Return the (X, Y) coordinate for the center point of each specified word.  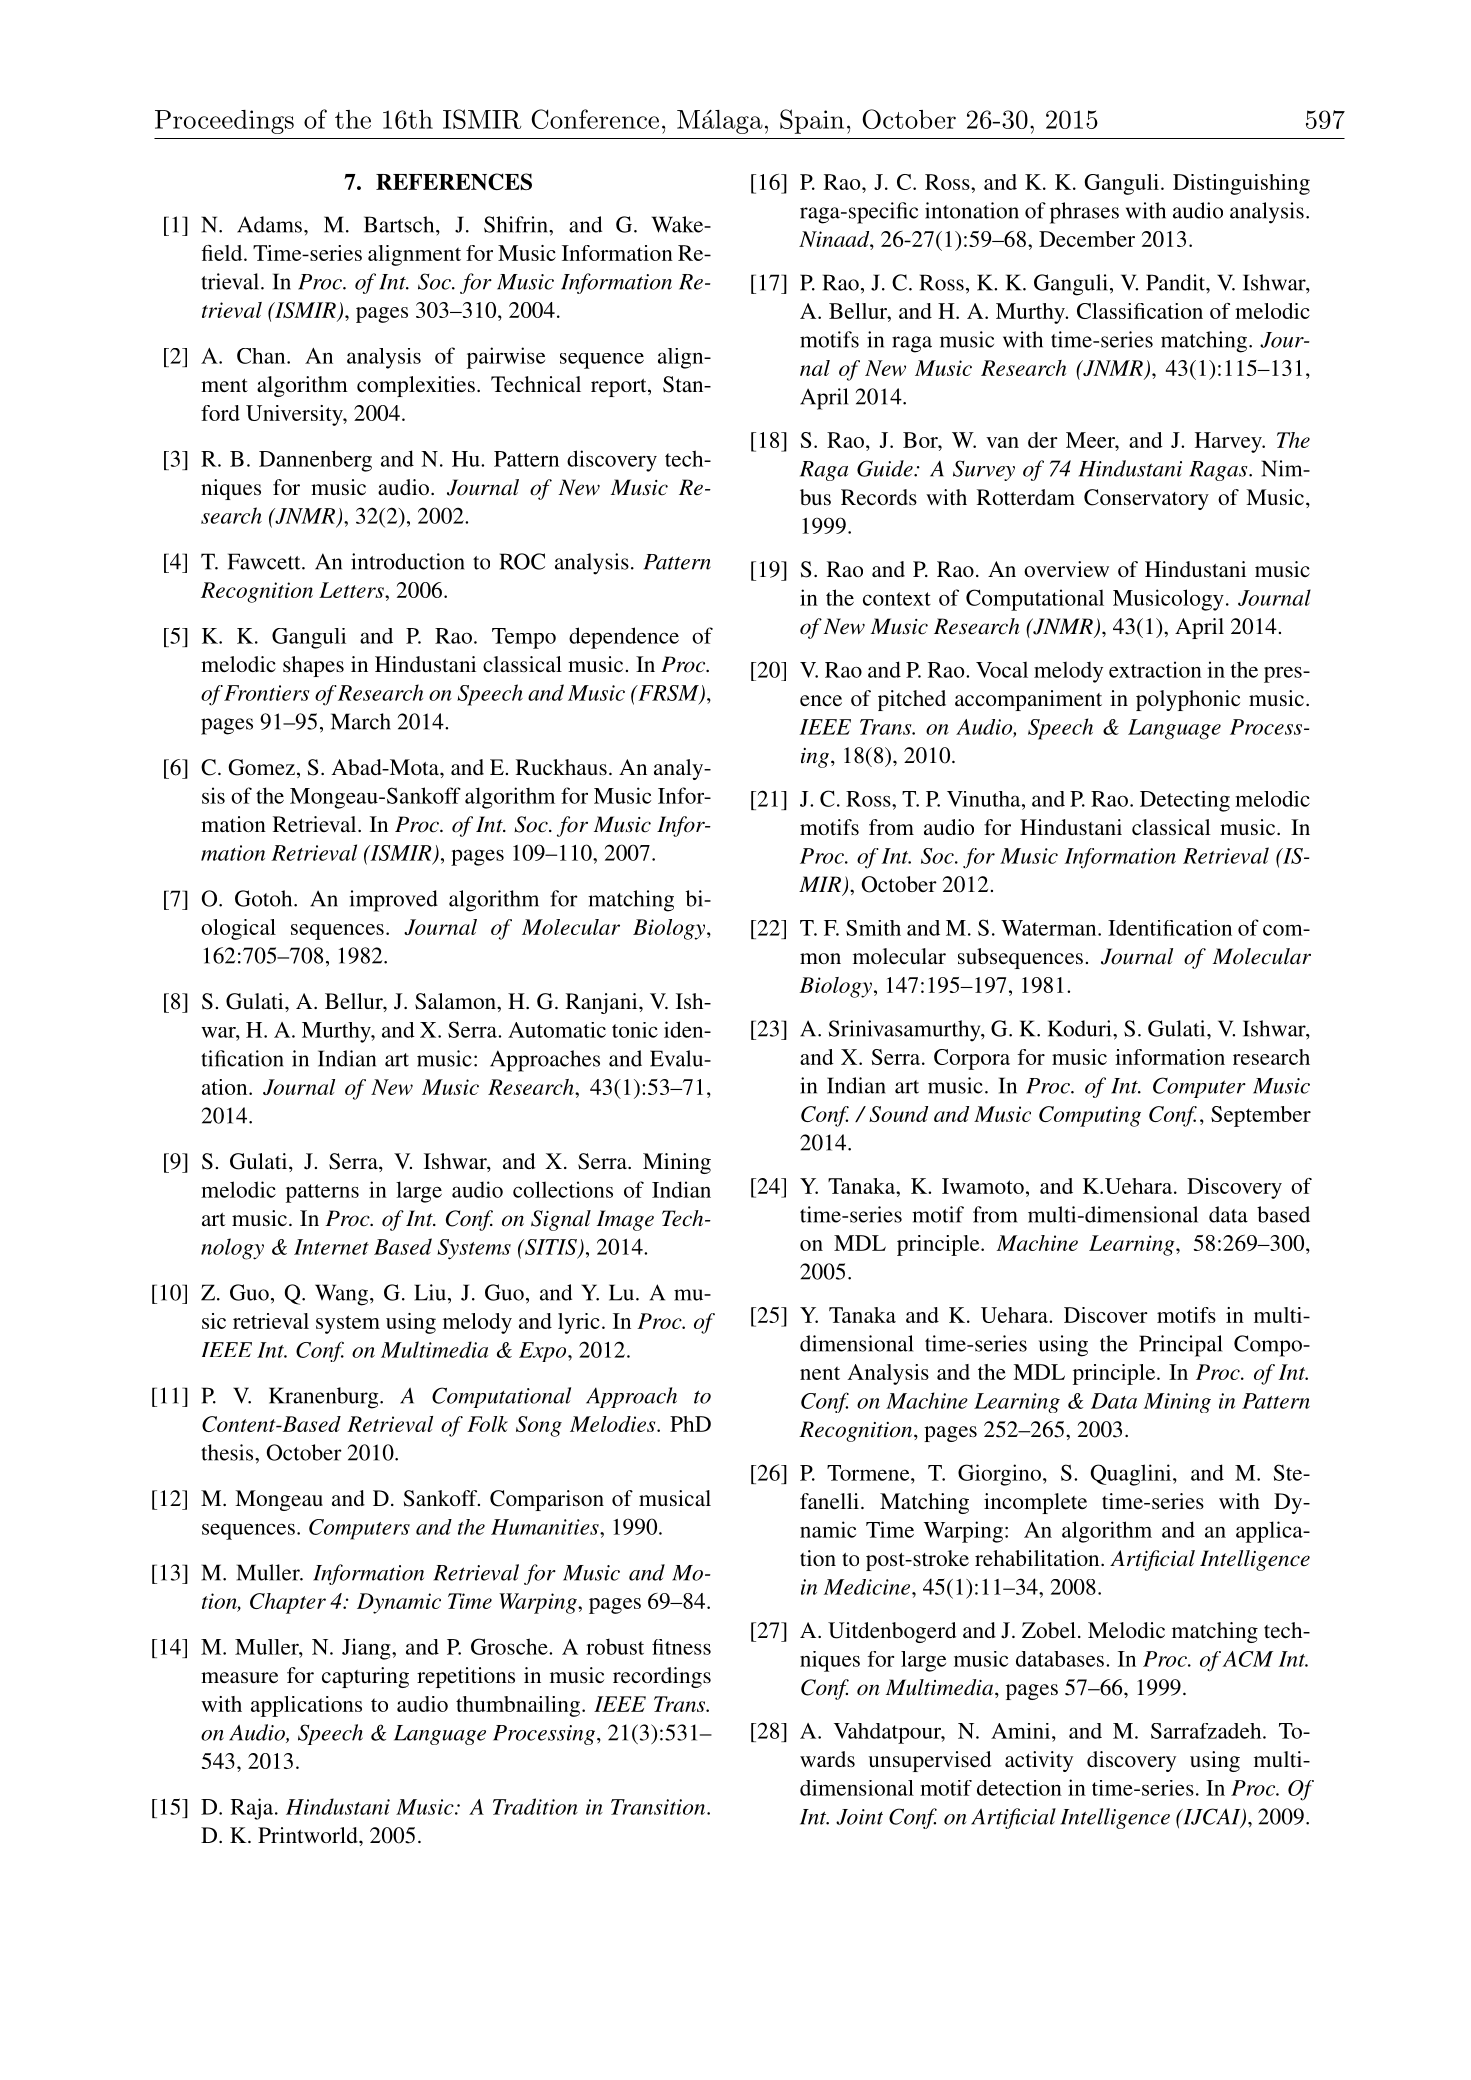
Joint (859, 1817)
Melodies (614, 1424)
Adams (269, 224)
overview (1066, 569)
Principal (1180, 1346)
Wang (343, 1295)
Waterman (1050, 928)
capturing (365, 1677)
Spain (812, 121)
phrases (1084, 213)
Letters (352, 590)
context (897, 599)
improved (394, 901)
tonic (635, 1030)
